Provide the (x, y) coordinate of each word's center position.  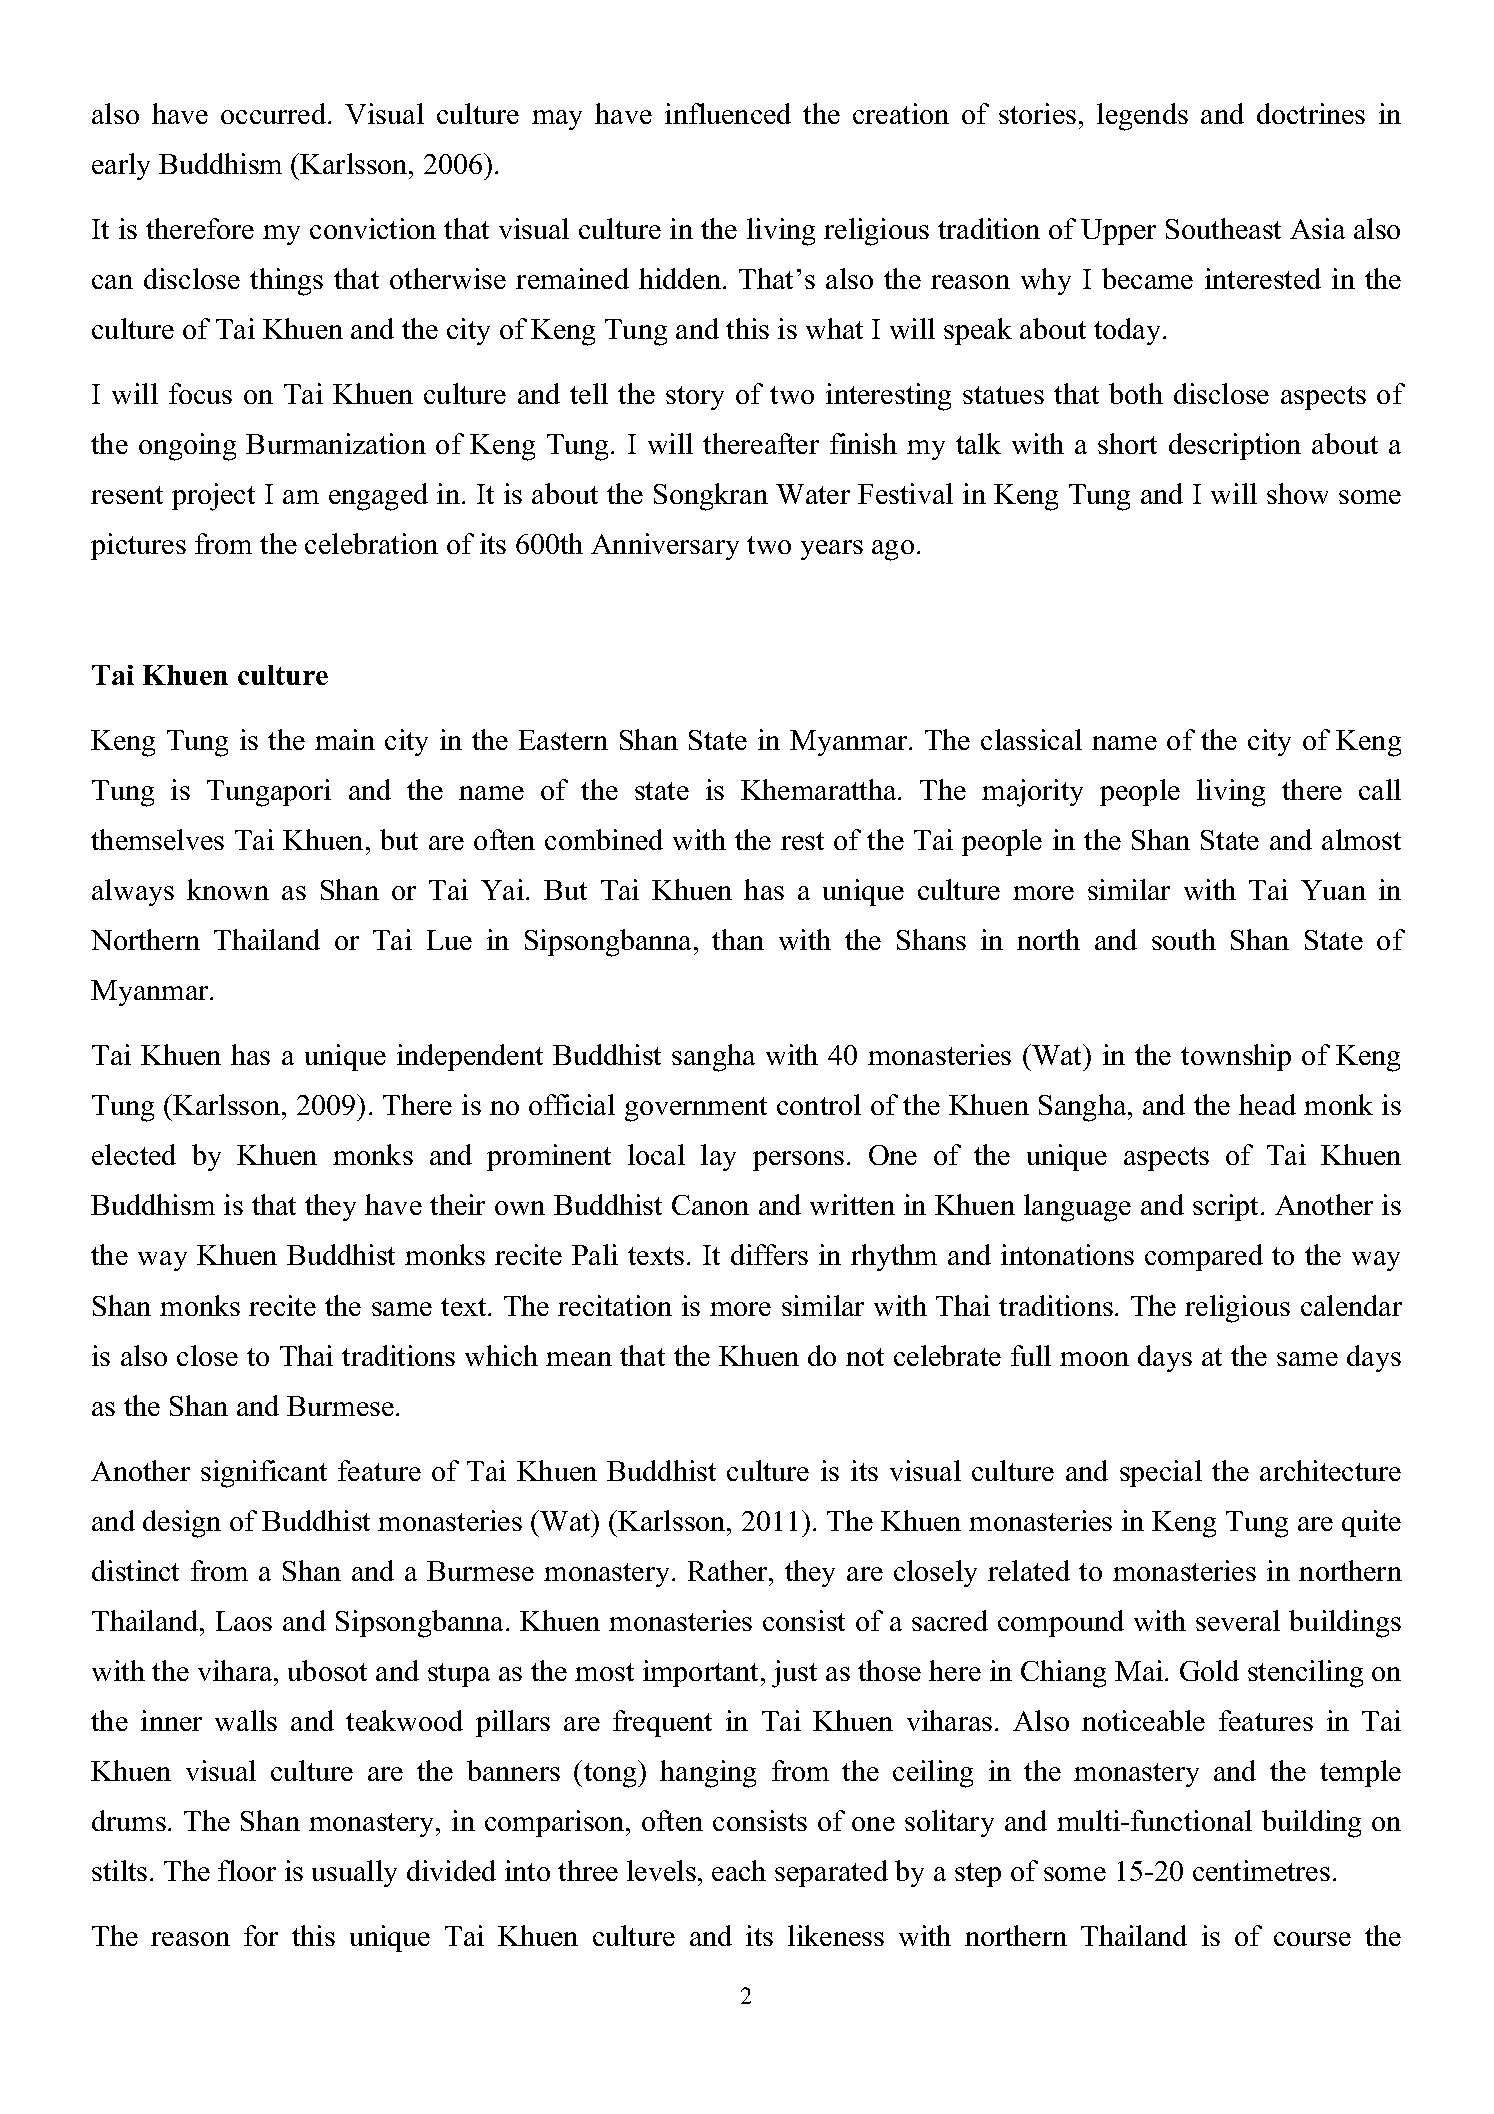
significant (264, 1474)
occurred (275, 113)
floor (247, 1870)
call (1380, 789)
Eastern (563, 740)
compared (1204, 1257)
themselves (157, 839)
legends (1142, 117)
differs (769, 1254)
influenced (728, 113)
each (739, 1870)
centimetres (1261, 1870)
